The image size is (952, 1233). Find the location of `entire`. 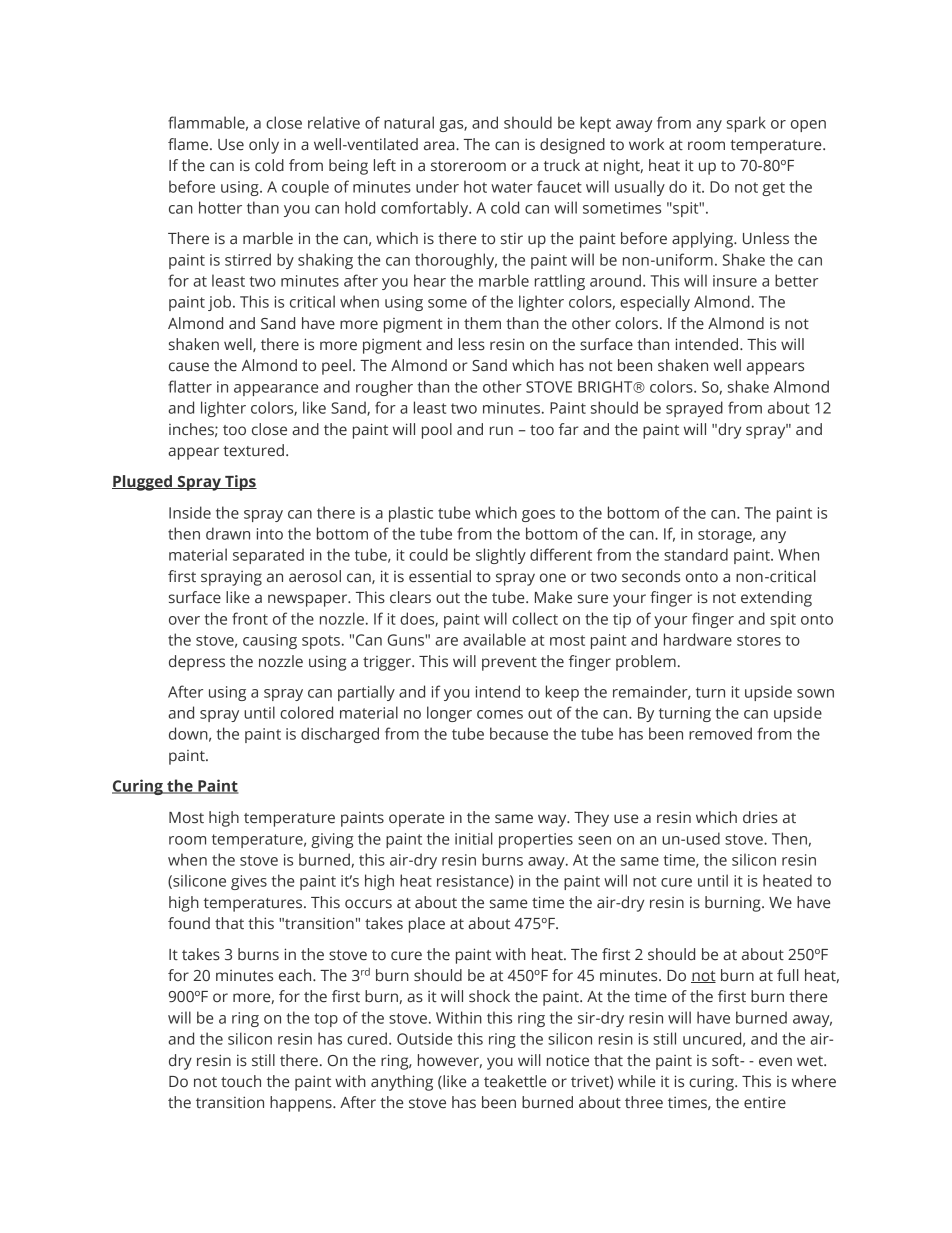

entire is located at coordinates (765, 1102).
